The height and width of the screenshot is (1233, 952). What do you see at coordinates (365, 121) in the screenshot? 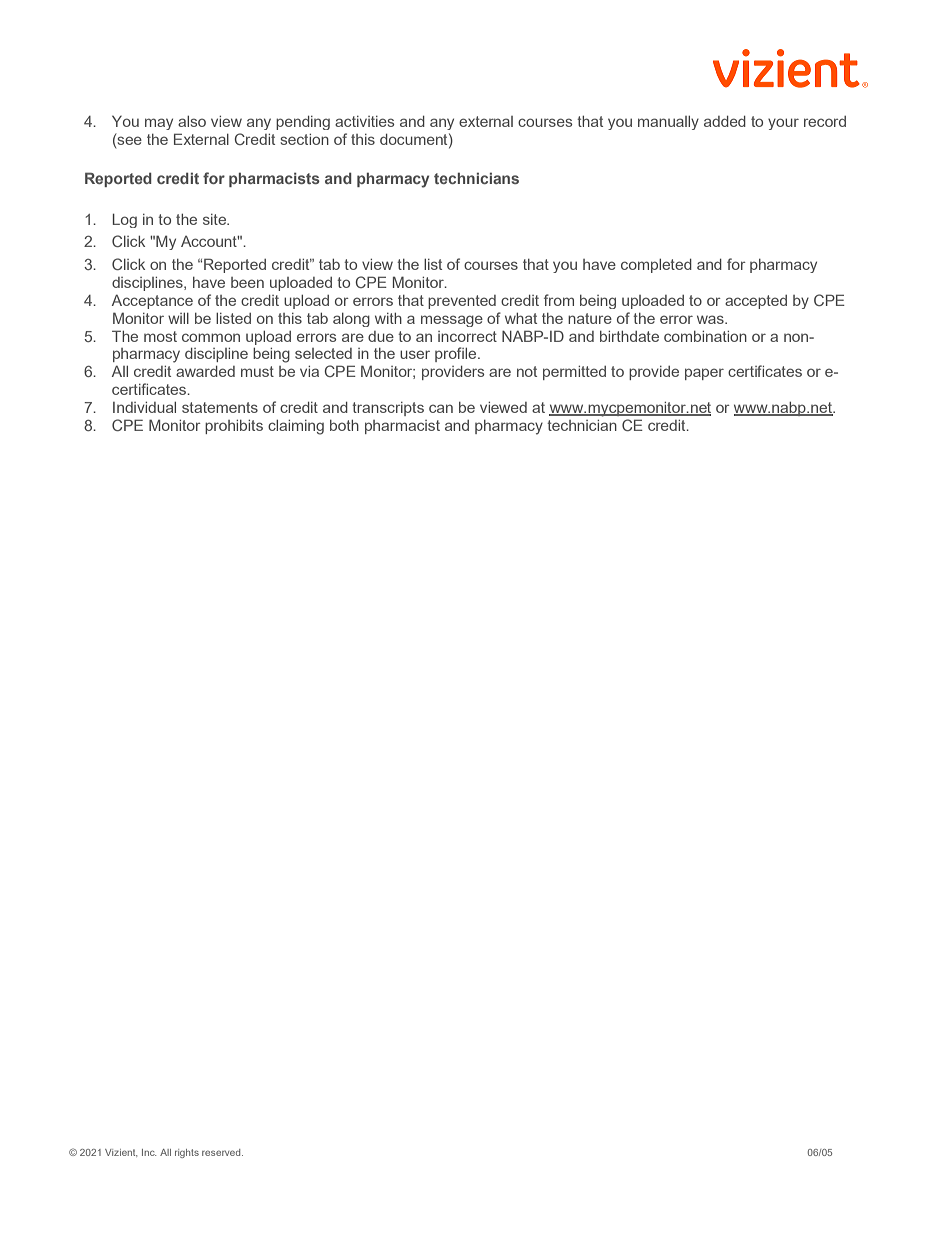
I see `activities` at bounding box center [365, 121].
